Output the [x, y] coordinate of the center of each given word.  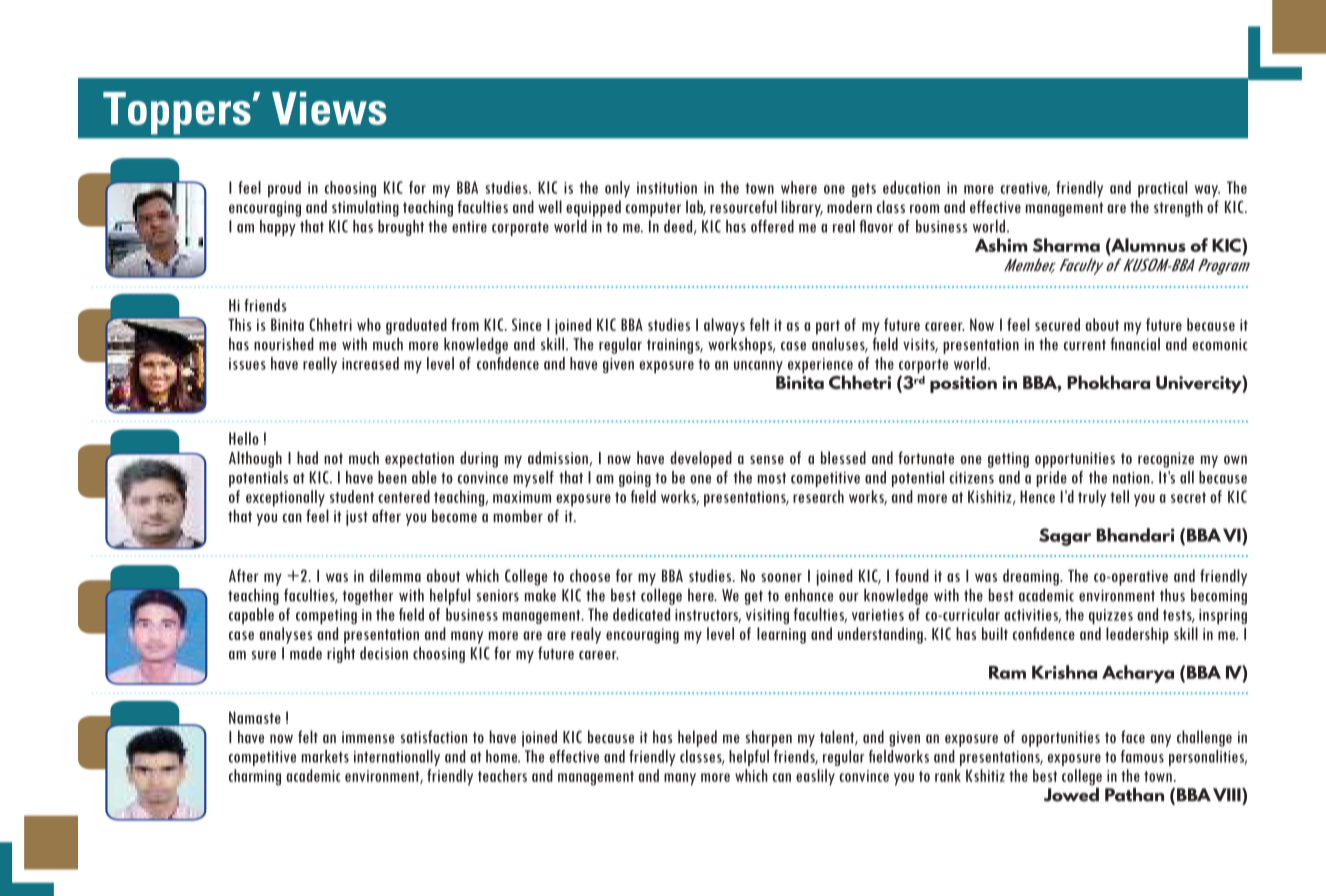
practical [1162, 189]
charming [255, 777]
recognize [1166, 460]
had [307, 457]
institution [667, 188]
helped [697, 738]
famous [1142, 756]
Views [329, 108]
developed [701, 459]
